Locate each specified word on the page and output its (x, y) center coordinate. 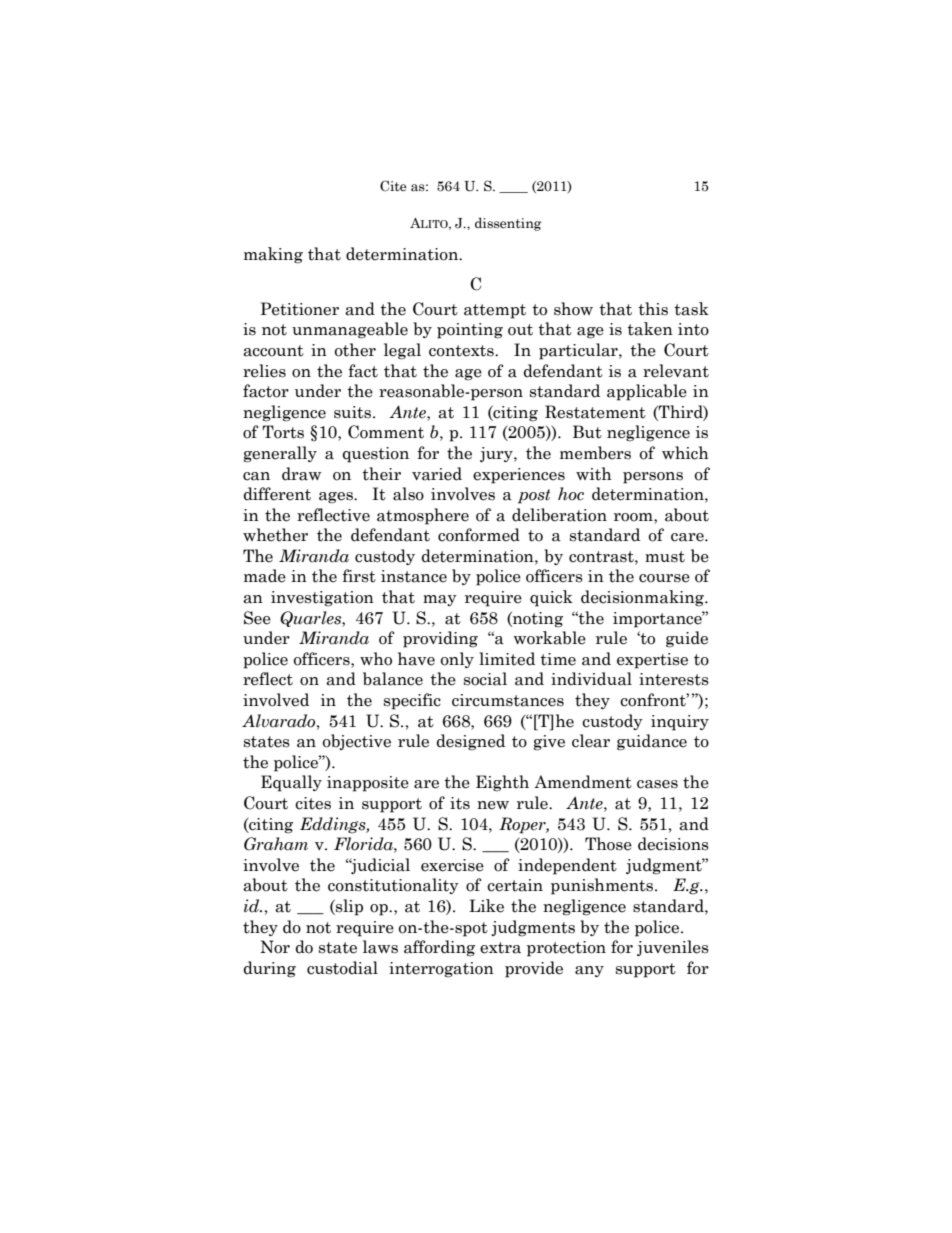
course (664, 578)
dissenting (508, 224)
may (440, 600)
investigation (322, 599)
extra (500, 948)
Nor (275, 947)
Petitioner (299, 309)
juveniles (673, 948)
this (653, 309)
